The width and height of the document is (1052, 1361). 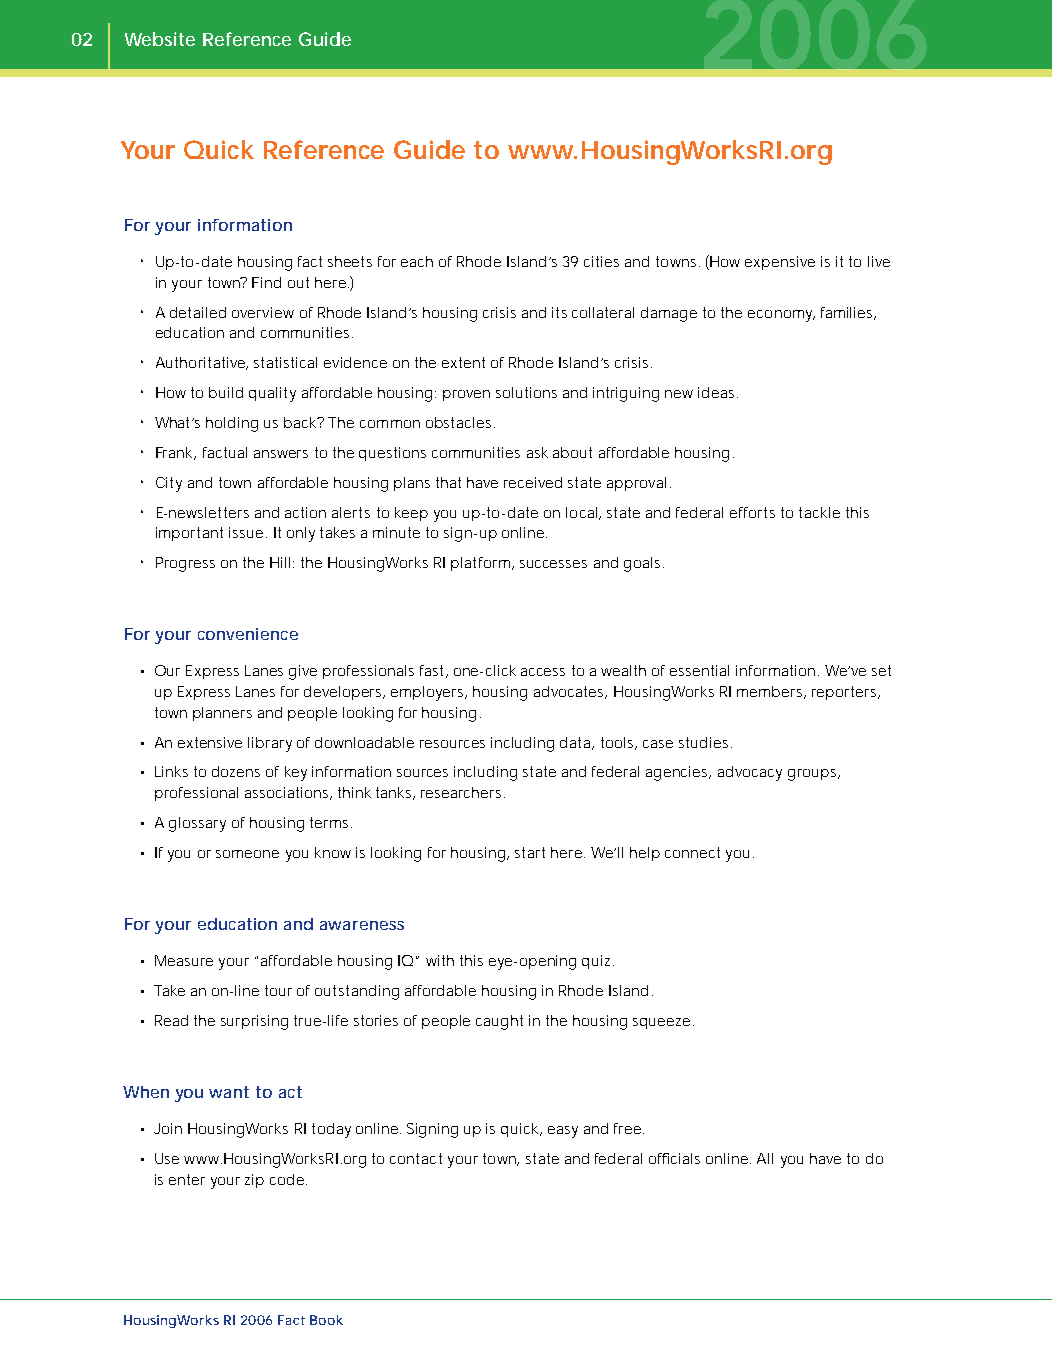 I want to click on squeeze, so click(x=661, y=1023).
